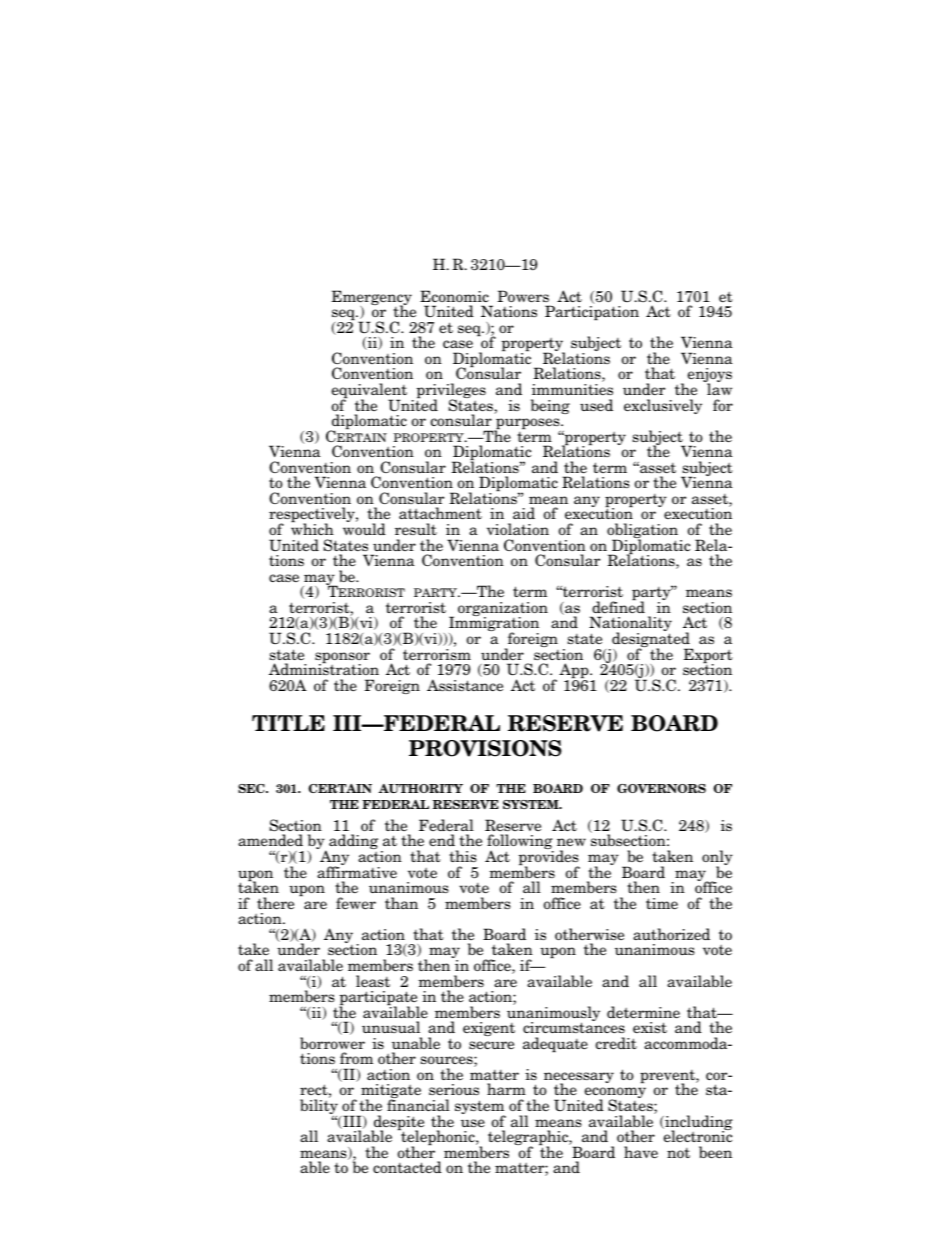 This screenshot has height=1233, width=952. I want to click on which, so click(312, 529).
